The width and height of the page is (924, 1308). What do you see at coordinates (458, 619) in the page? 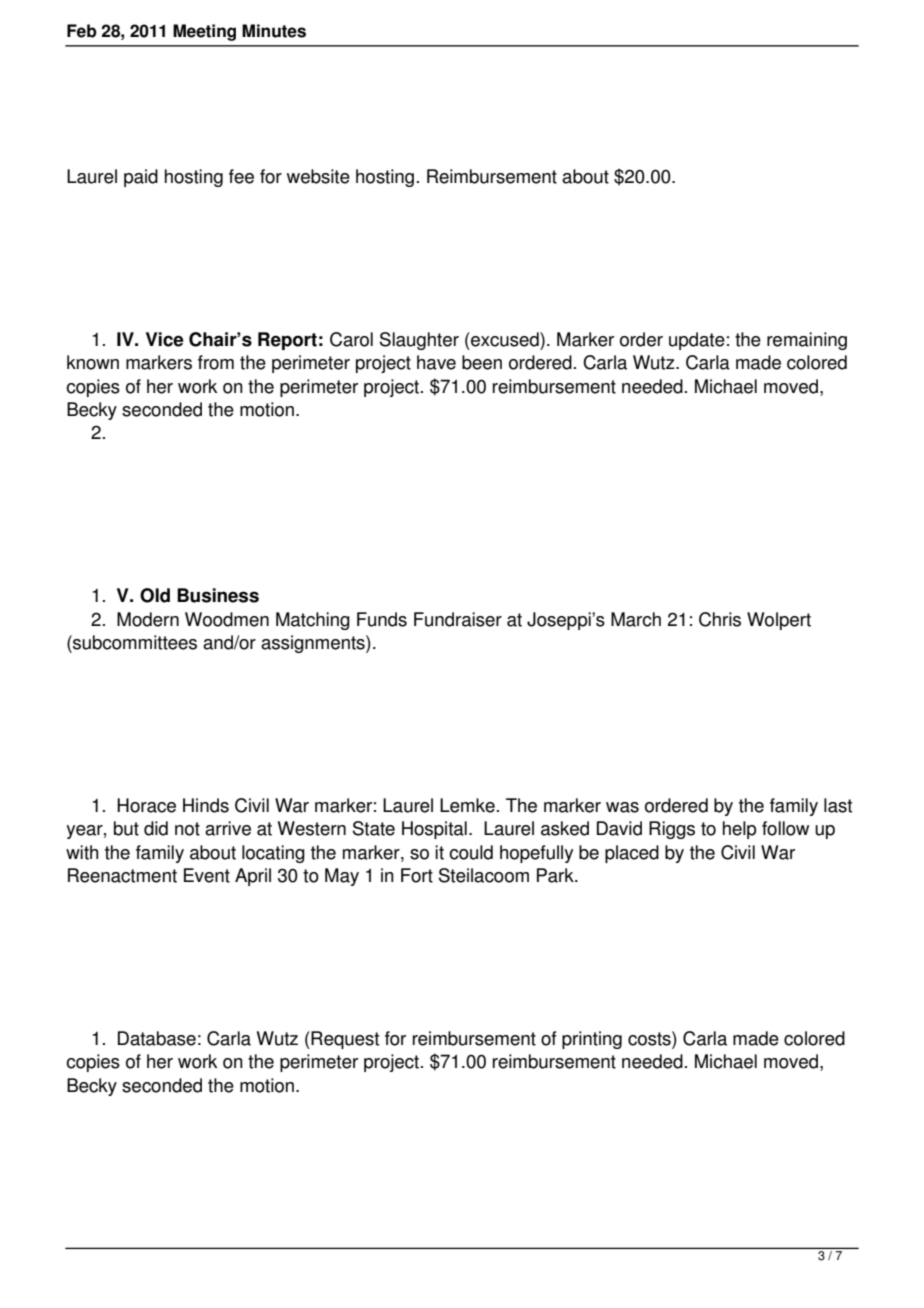
I see `Fundraiser` at bounding box center [458, 619].
